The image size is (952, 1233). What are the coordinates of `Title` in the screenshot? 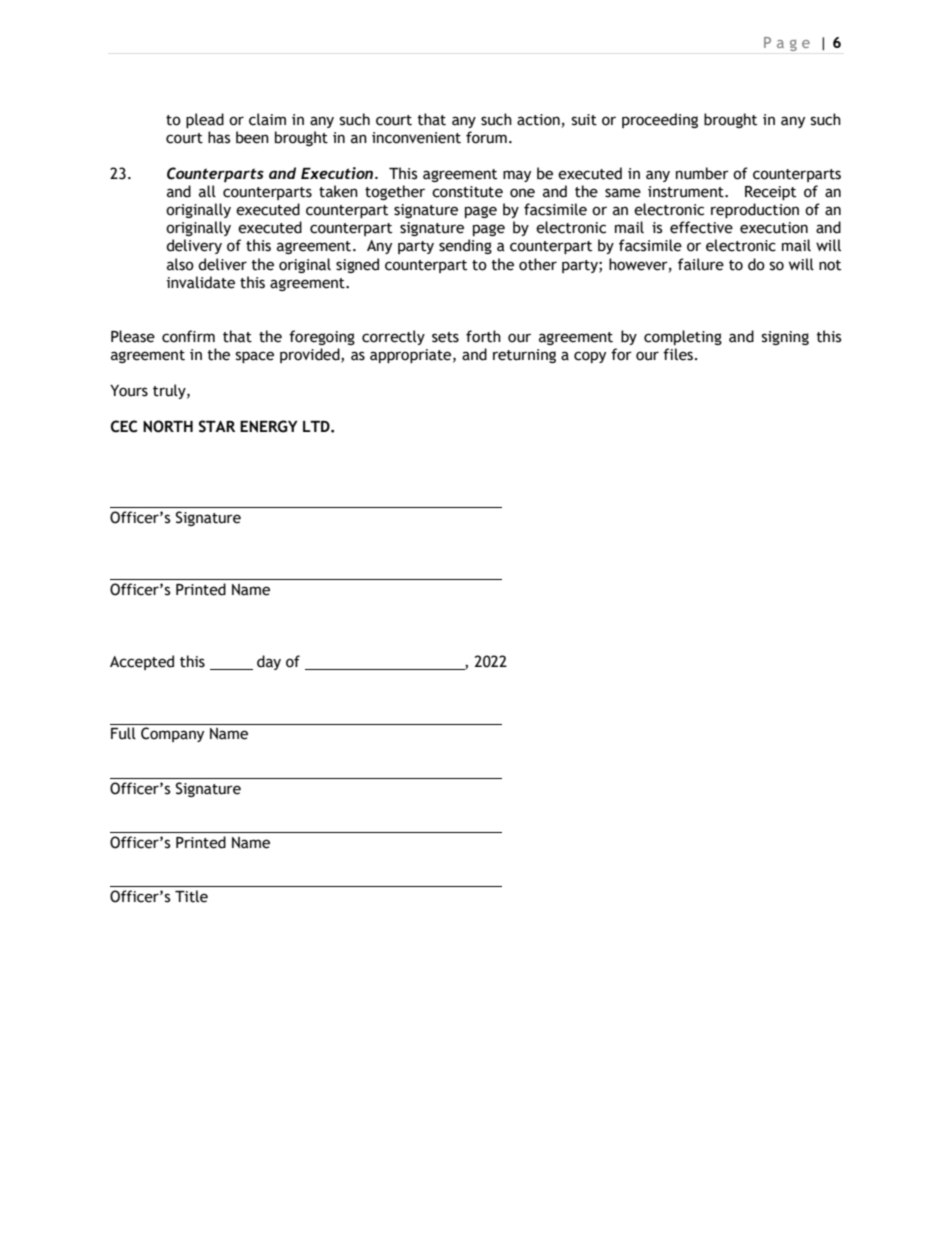 It's located at (191, 896).
